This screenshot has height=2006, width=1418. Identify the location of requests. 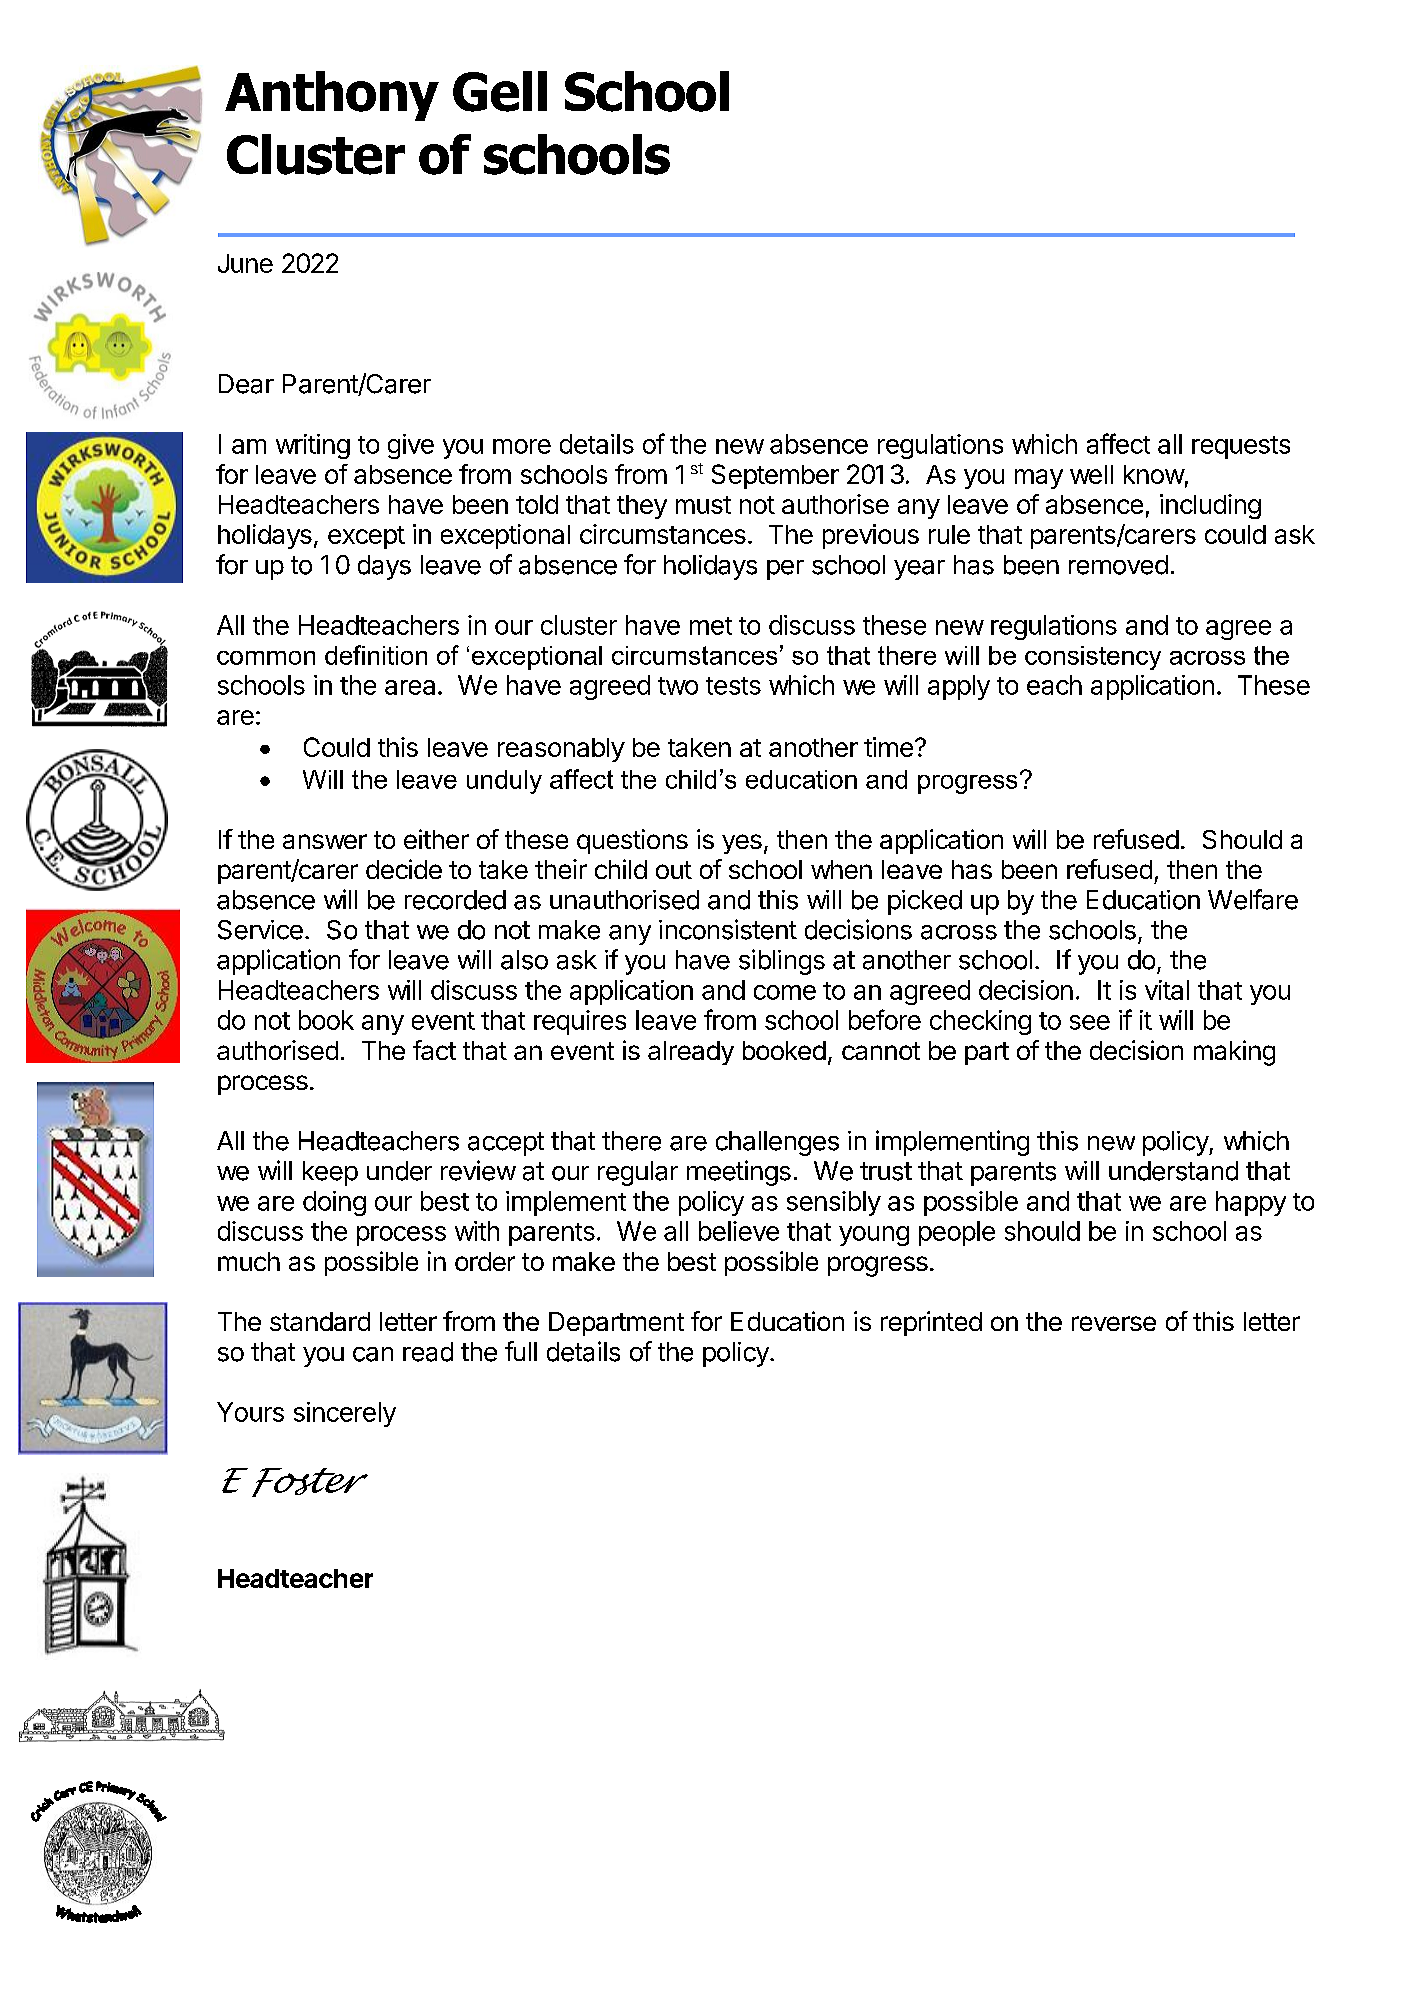
(1241, 447).
